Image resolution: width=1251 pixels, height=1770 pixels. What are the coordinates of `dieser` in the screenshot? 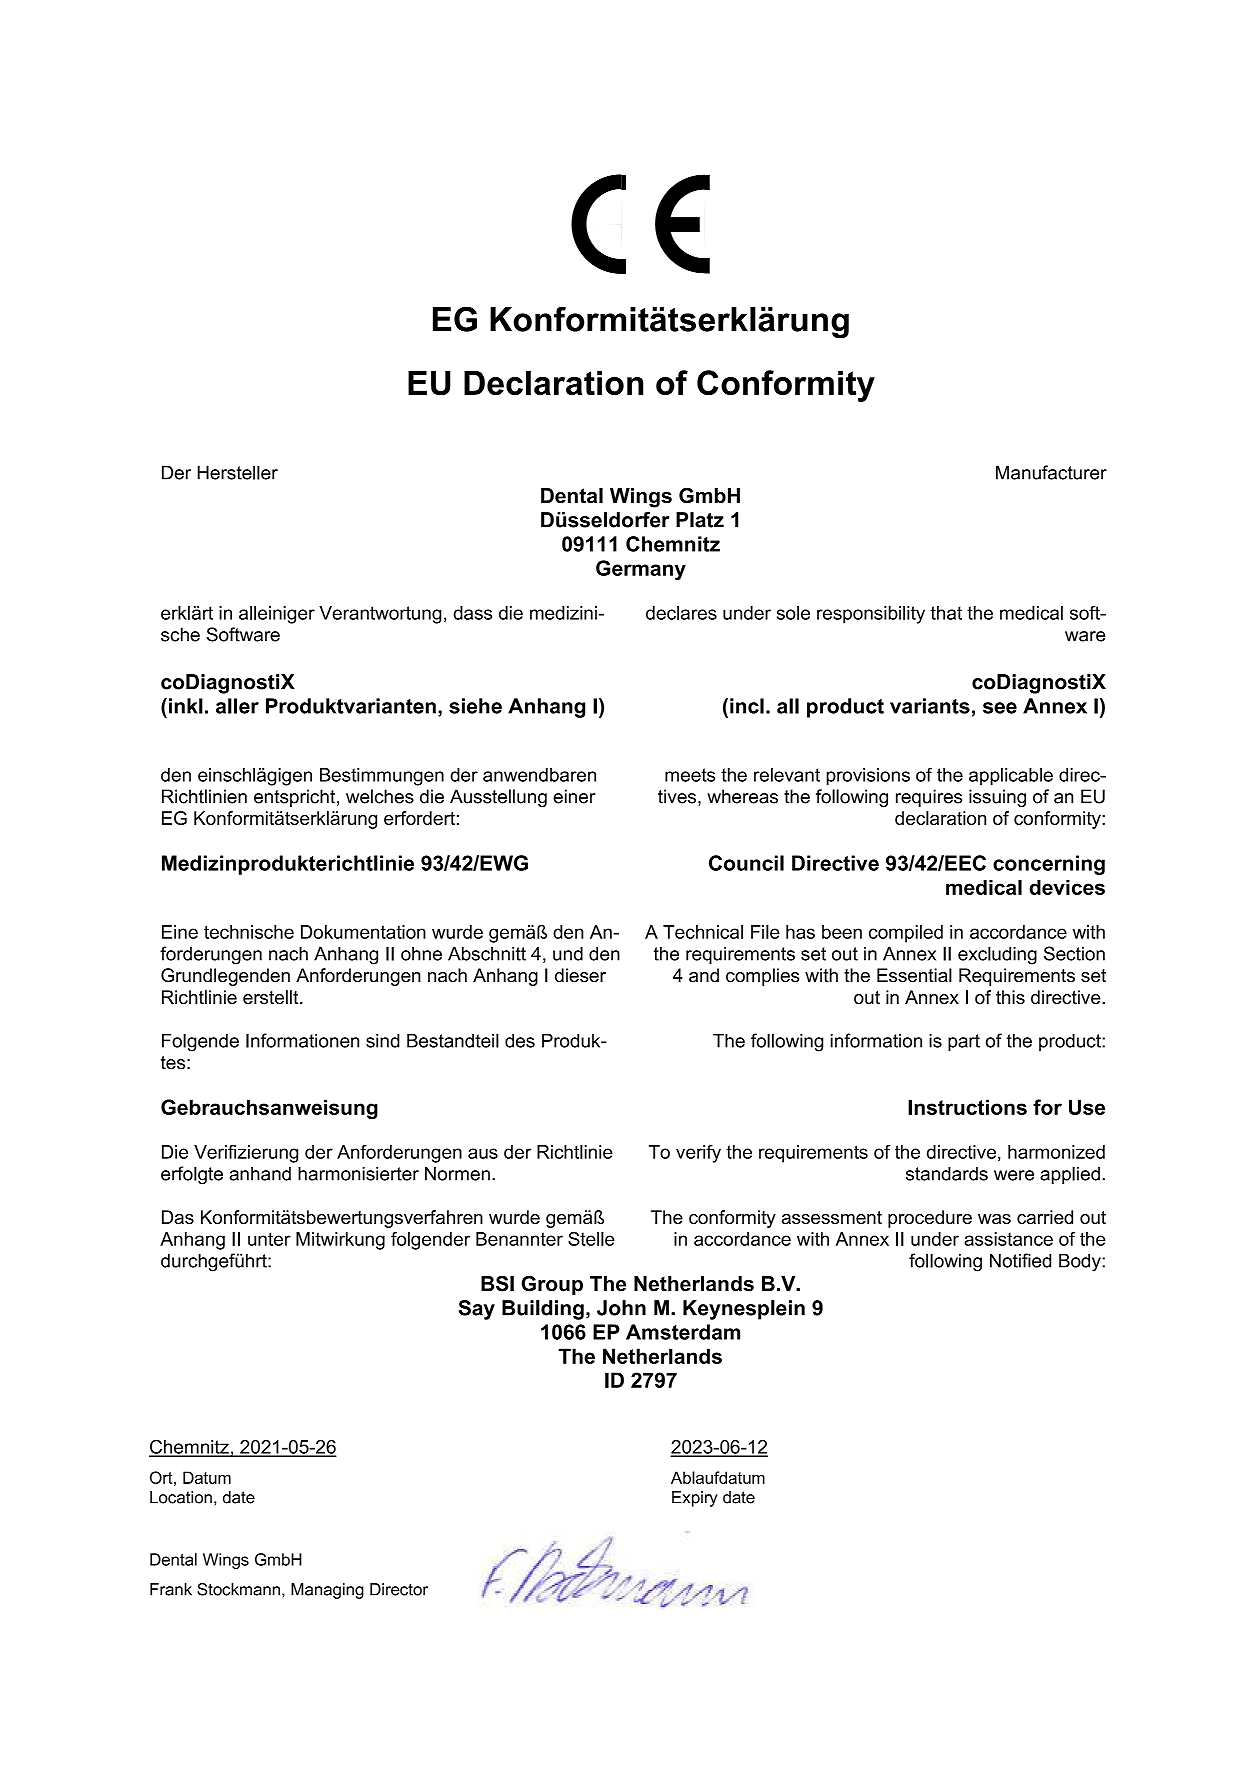 It's located at (580, 975).
